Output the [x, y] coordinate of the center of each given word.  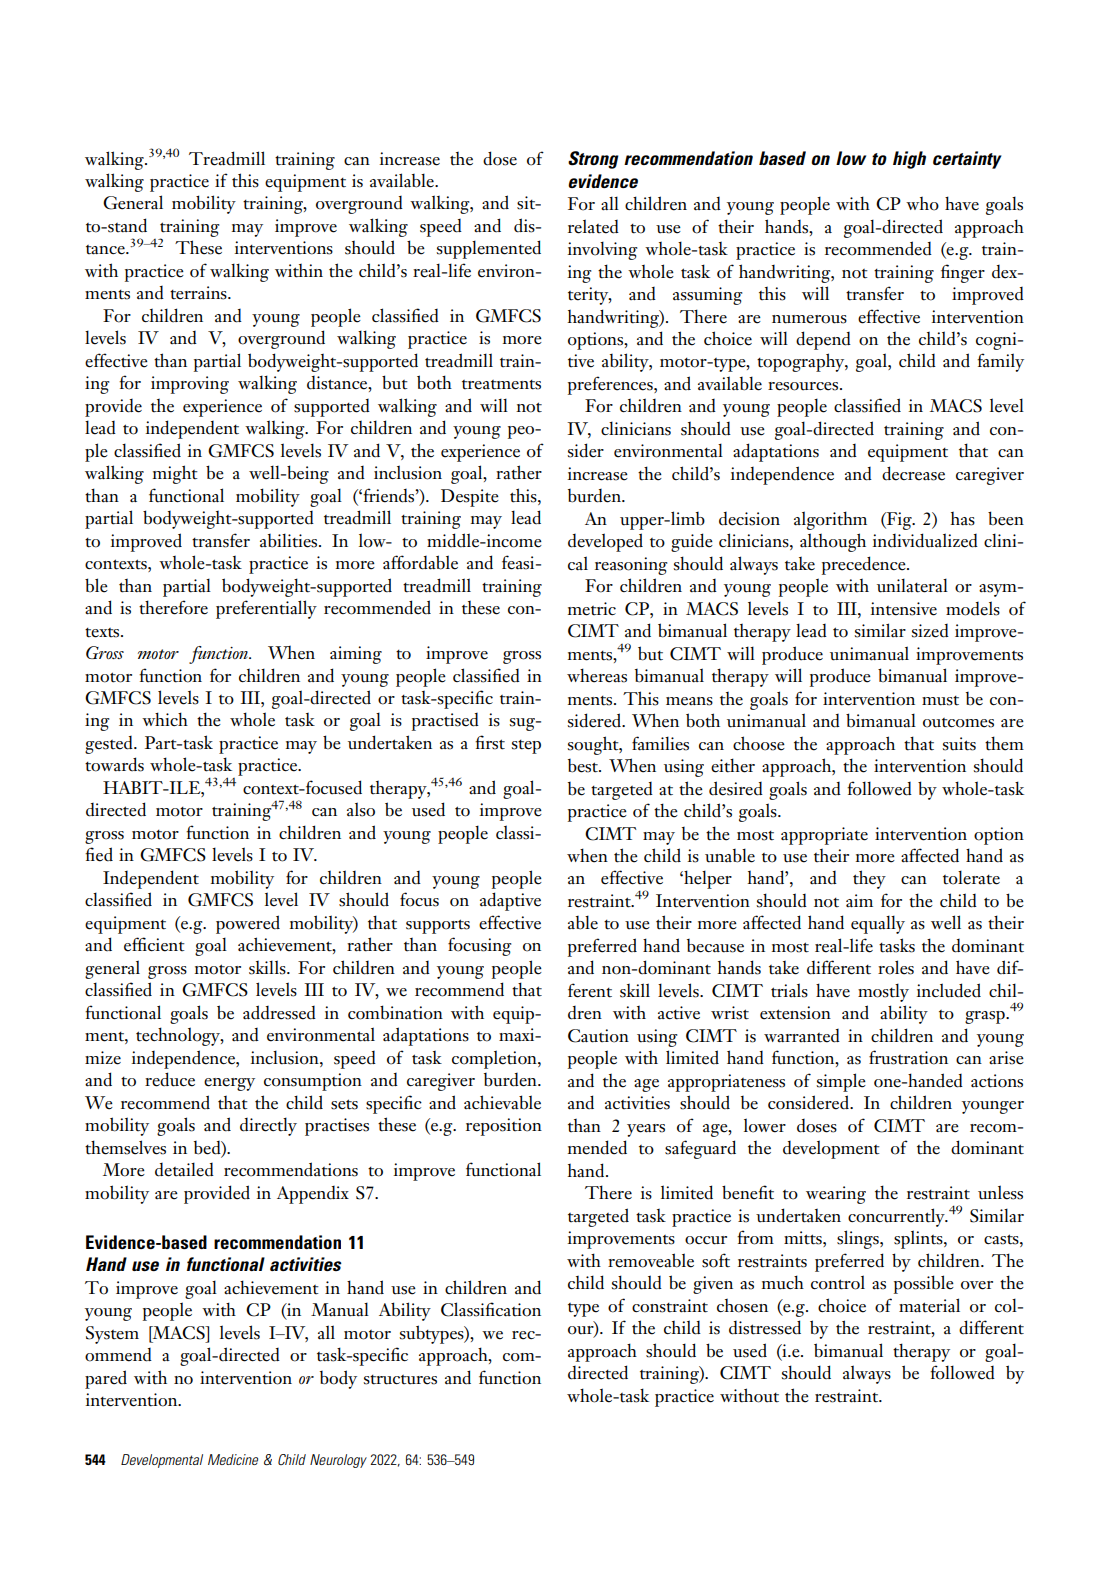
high [909, 160]
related [593, 226]
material [929, 1305]
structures [400, 1380]
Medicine [233, 1459]
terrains [199, 293]
